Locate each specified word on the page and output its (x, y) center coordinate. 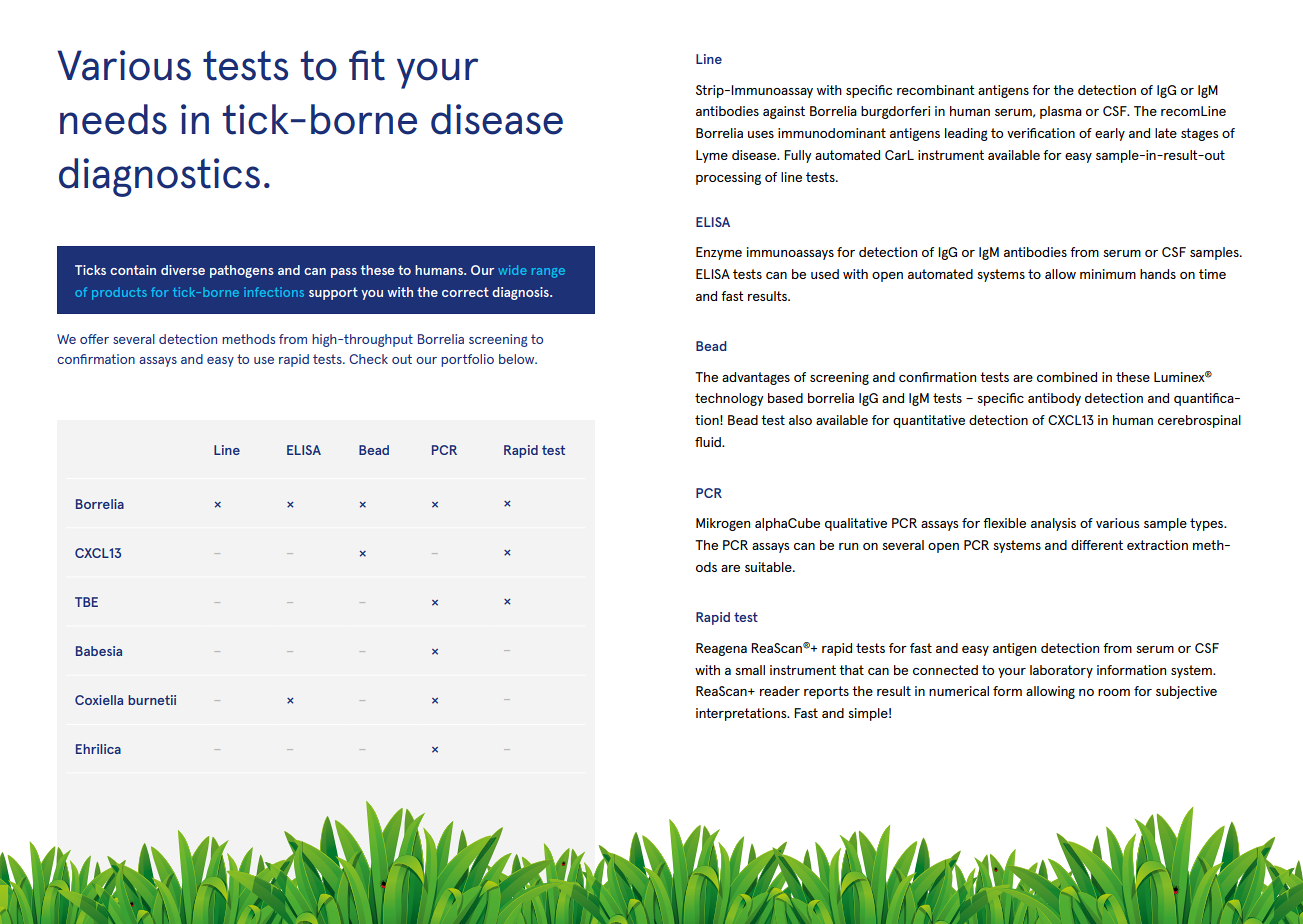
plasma (1061, 112)
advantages (756, 378)
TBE (86, 602)
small (750, 670)
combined (1067, 377)
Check (368, 359)
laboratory (1061, 671)
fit (367, 65)
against (784, 112)
